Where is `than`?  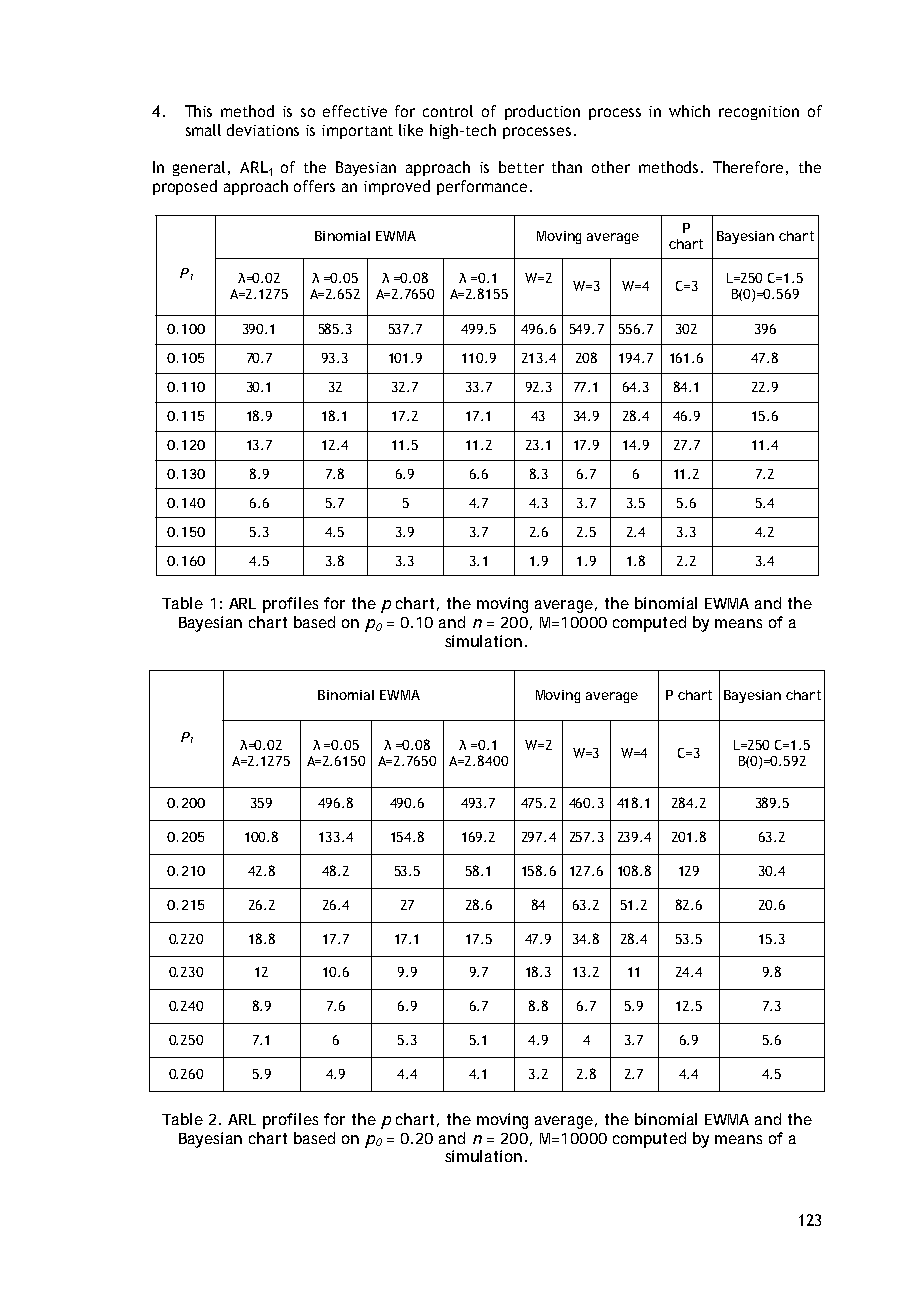 than is located at coordinates (567, 167).
